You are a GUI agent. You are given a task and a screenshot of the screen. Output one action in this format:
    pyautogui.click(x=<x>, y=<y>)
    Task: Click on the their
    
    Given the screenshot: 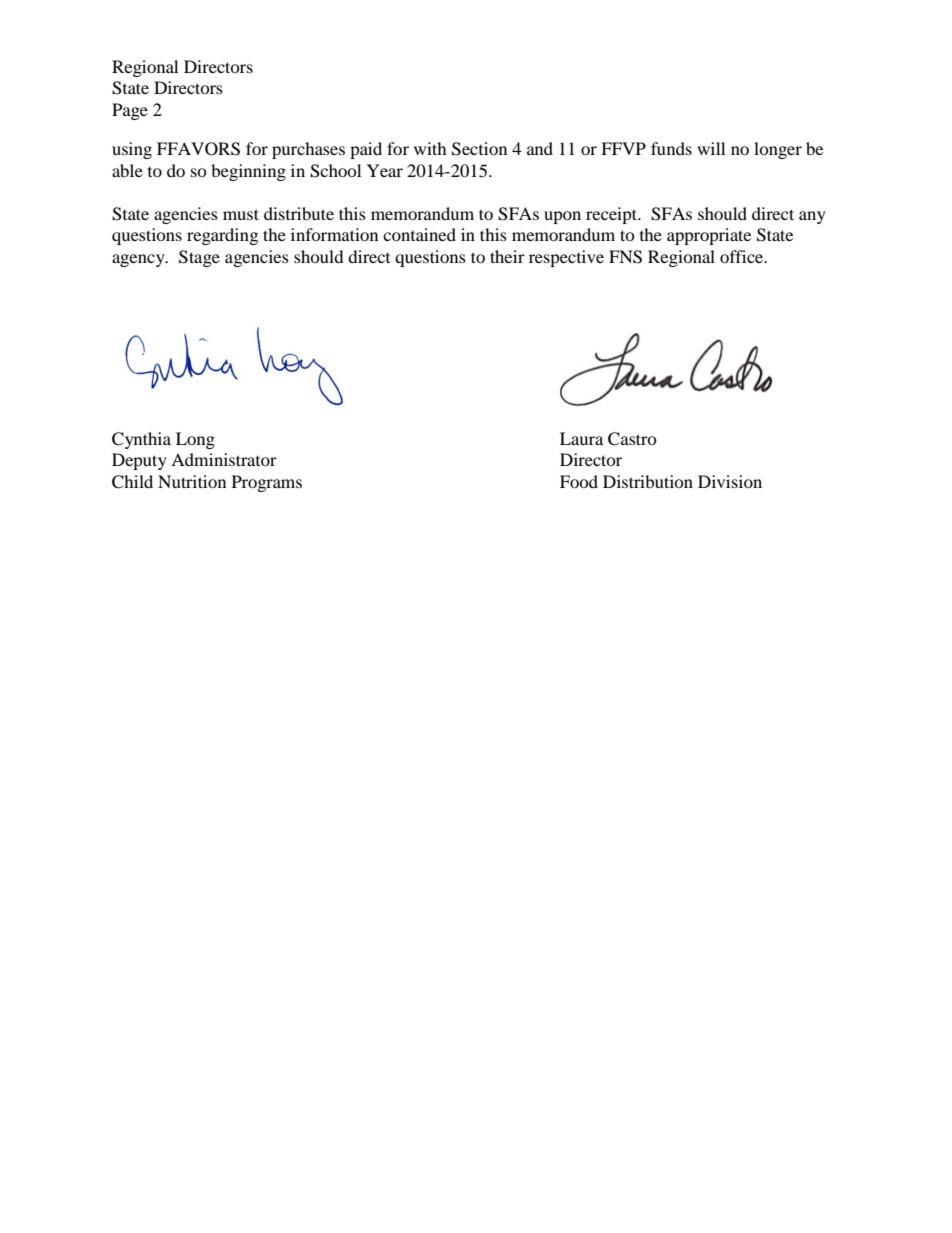 What is the action you would take?
    pyautogui.click(x=507, y=256)
